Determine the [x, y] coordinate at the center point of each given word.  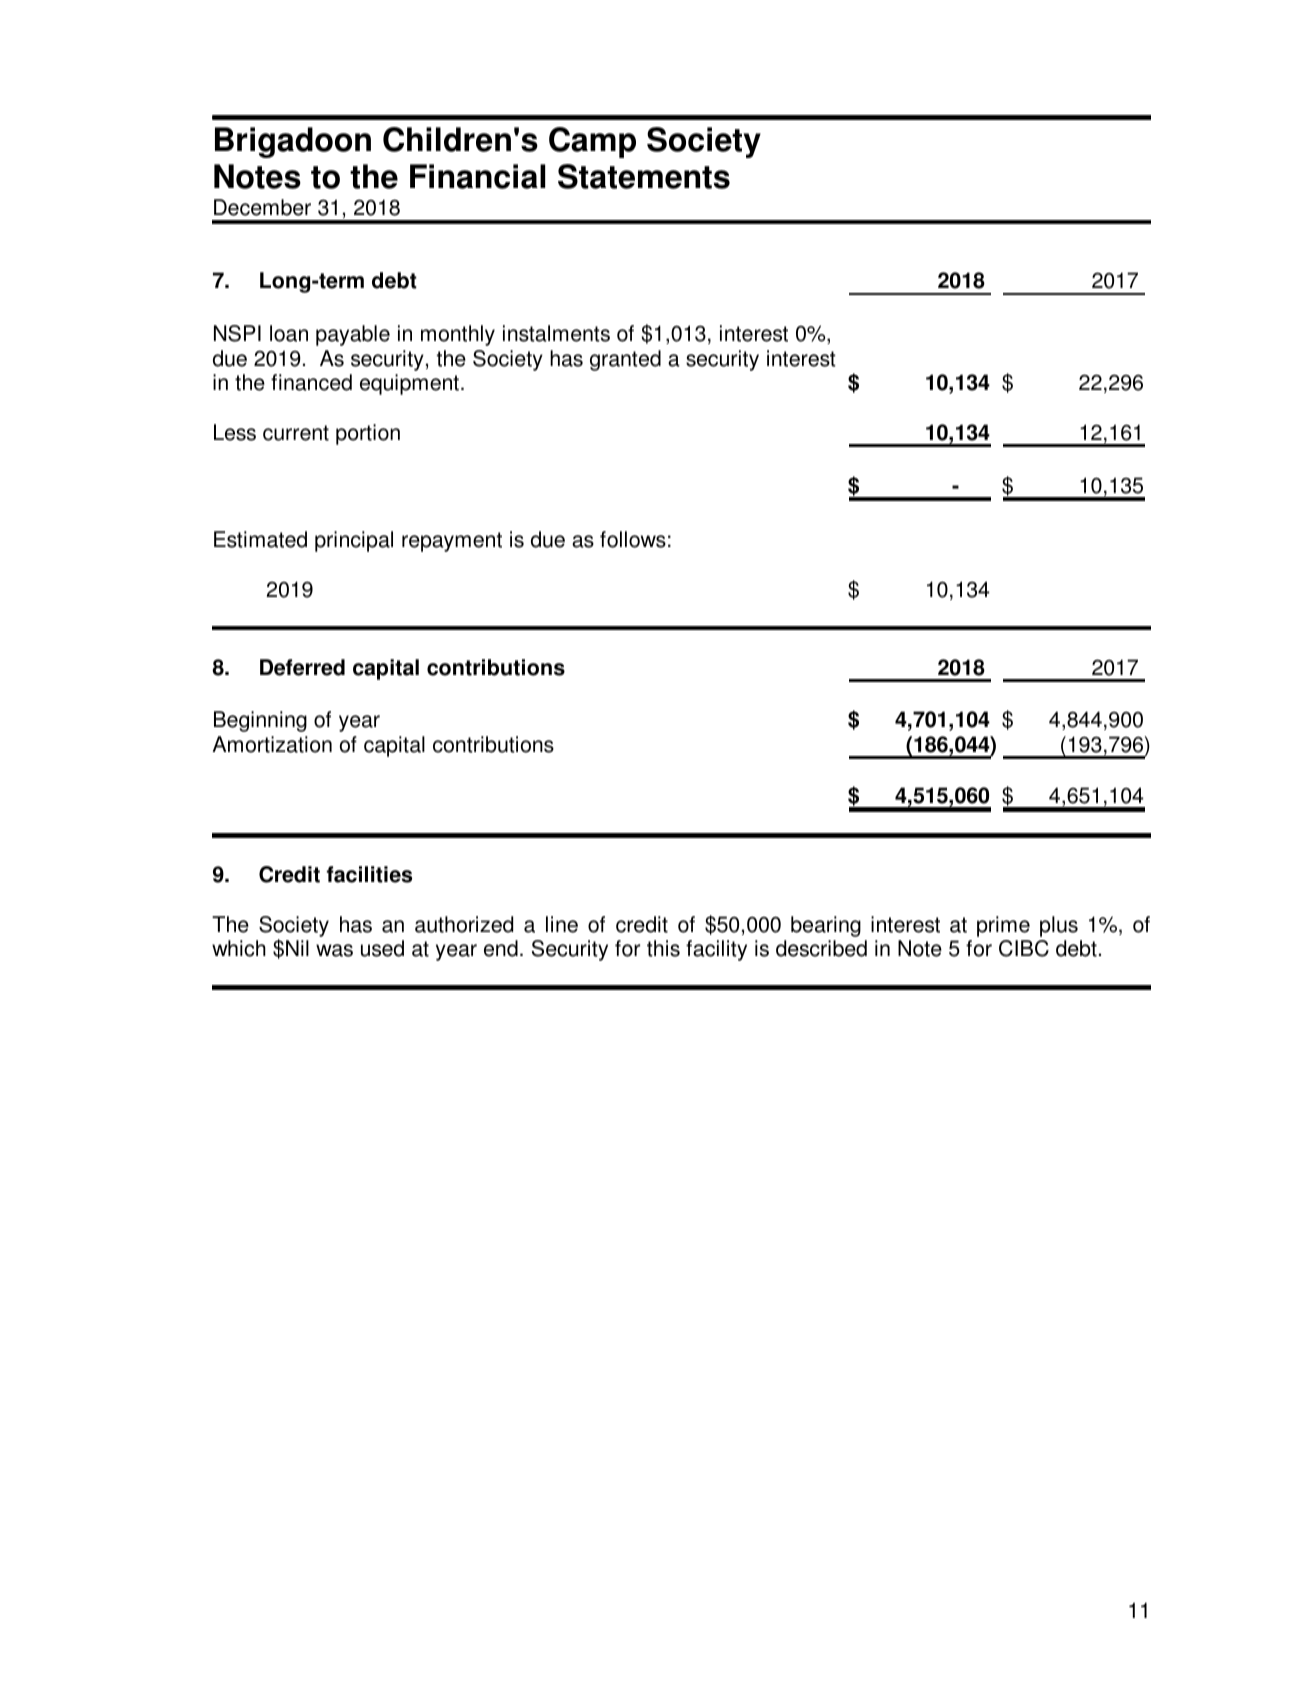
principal [354, 541]
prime [1003, 926]
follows [633, 539]
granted [625, 360]
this [663, 948]
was [334, 950]
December [262, 207]
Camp [592, 142]
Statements [644, 176]
